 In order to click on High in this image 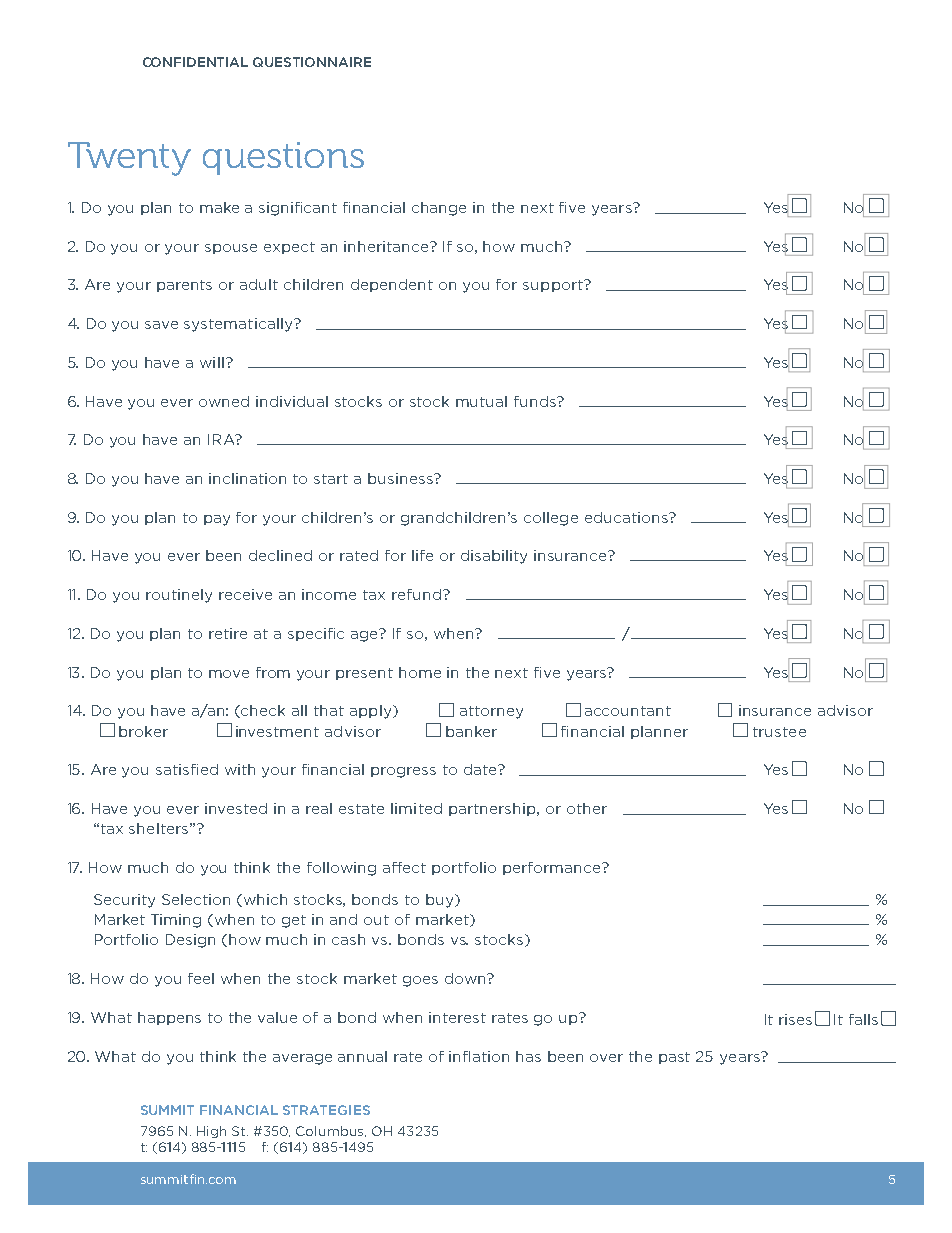, I will do `click(211, 1132)`.
